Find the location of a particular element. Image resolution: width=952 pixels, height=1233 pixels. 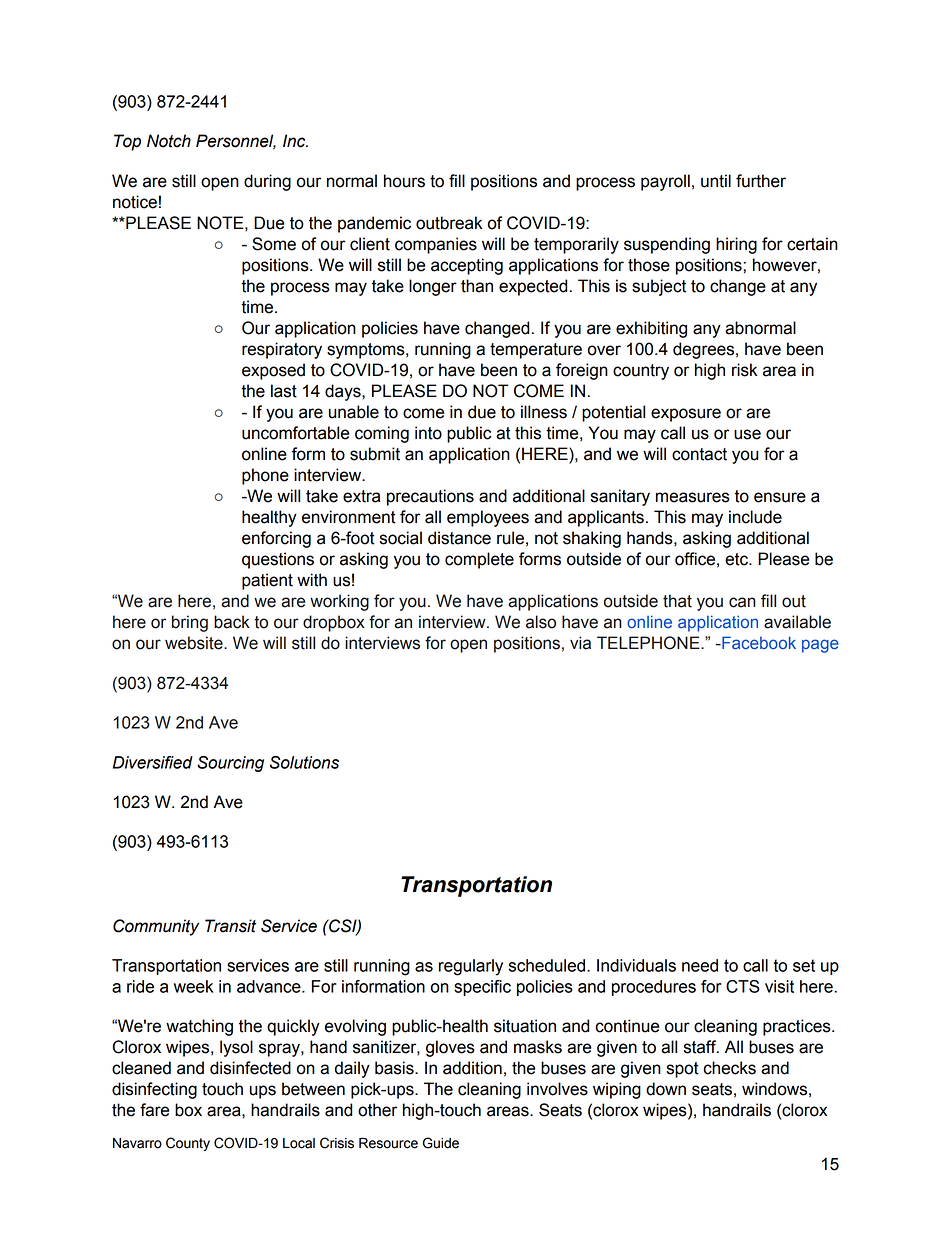

hours is located at coordinates (404, 181).
